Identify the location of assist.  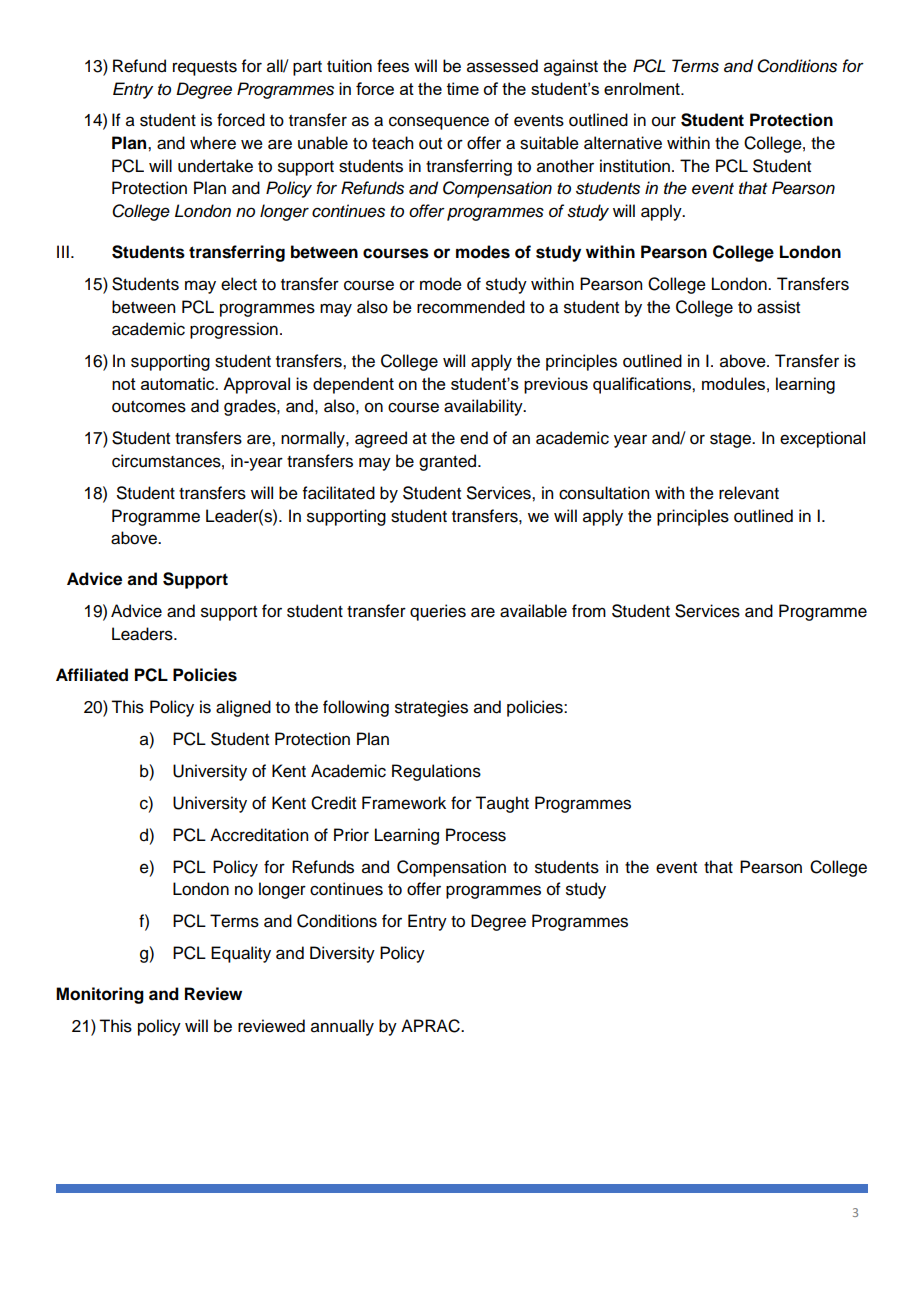
(778, 307).
